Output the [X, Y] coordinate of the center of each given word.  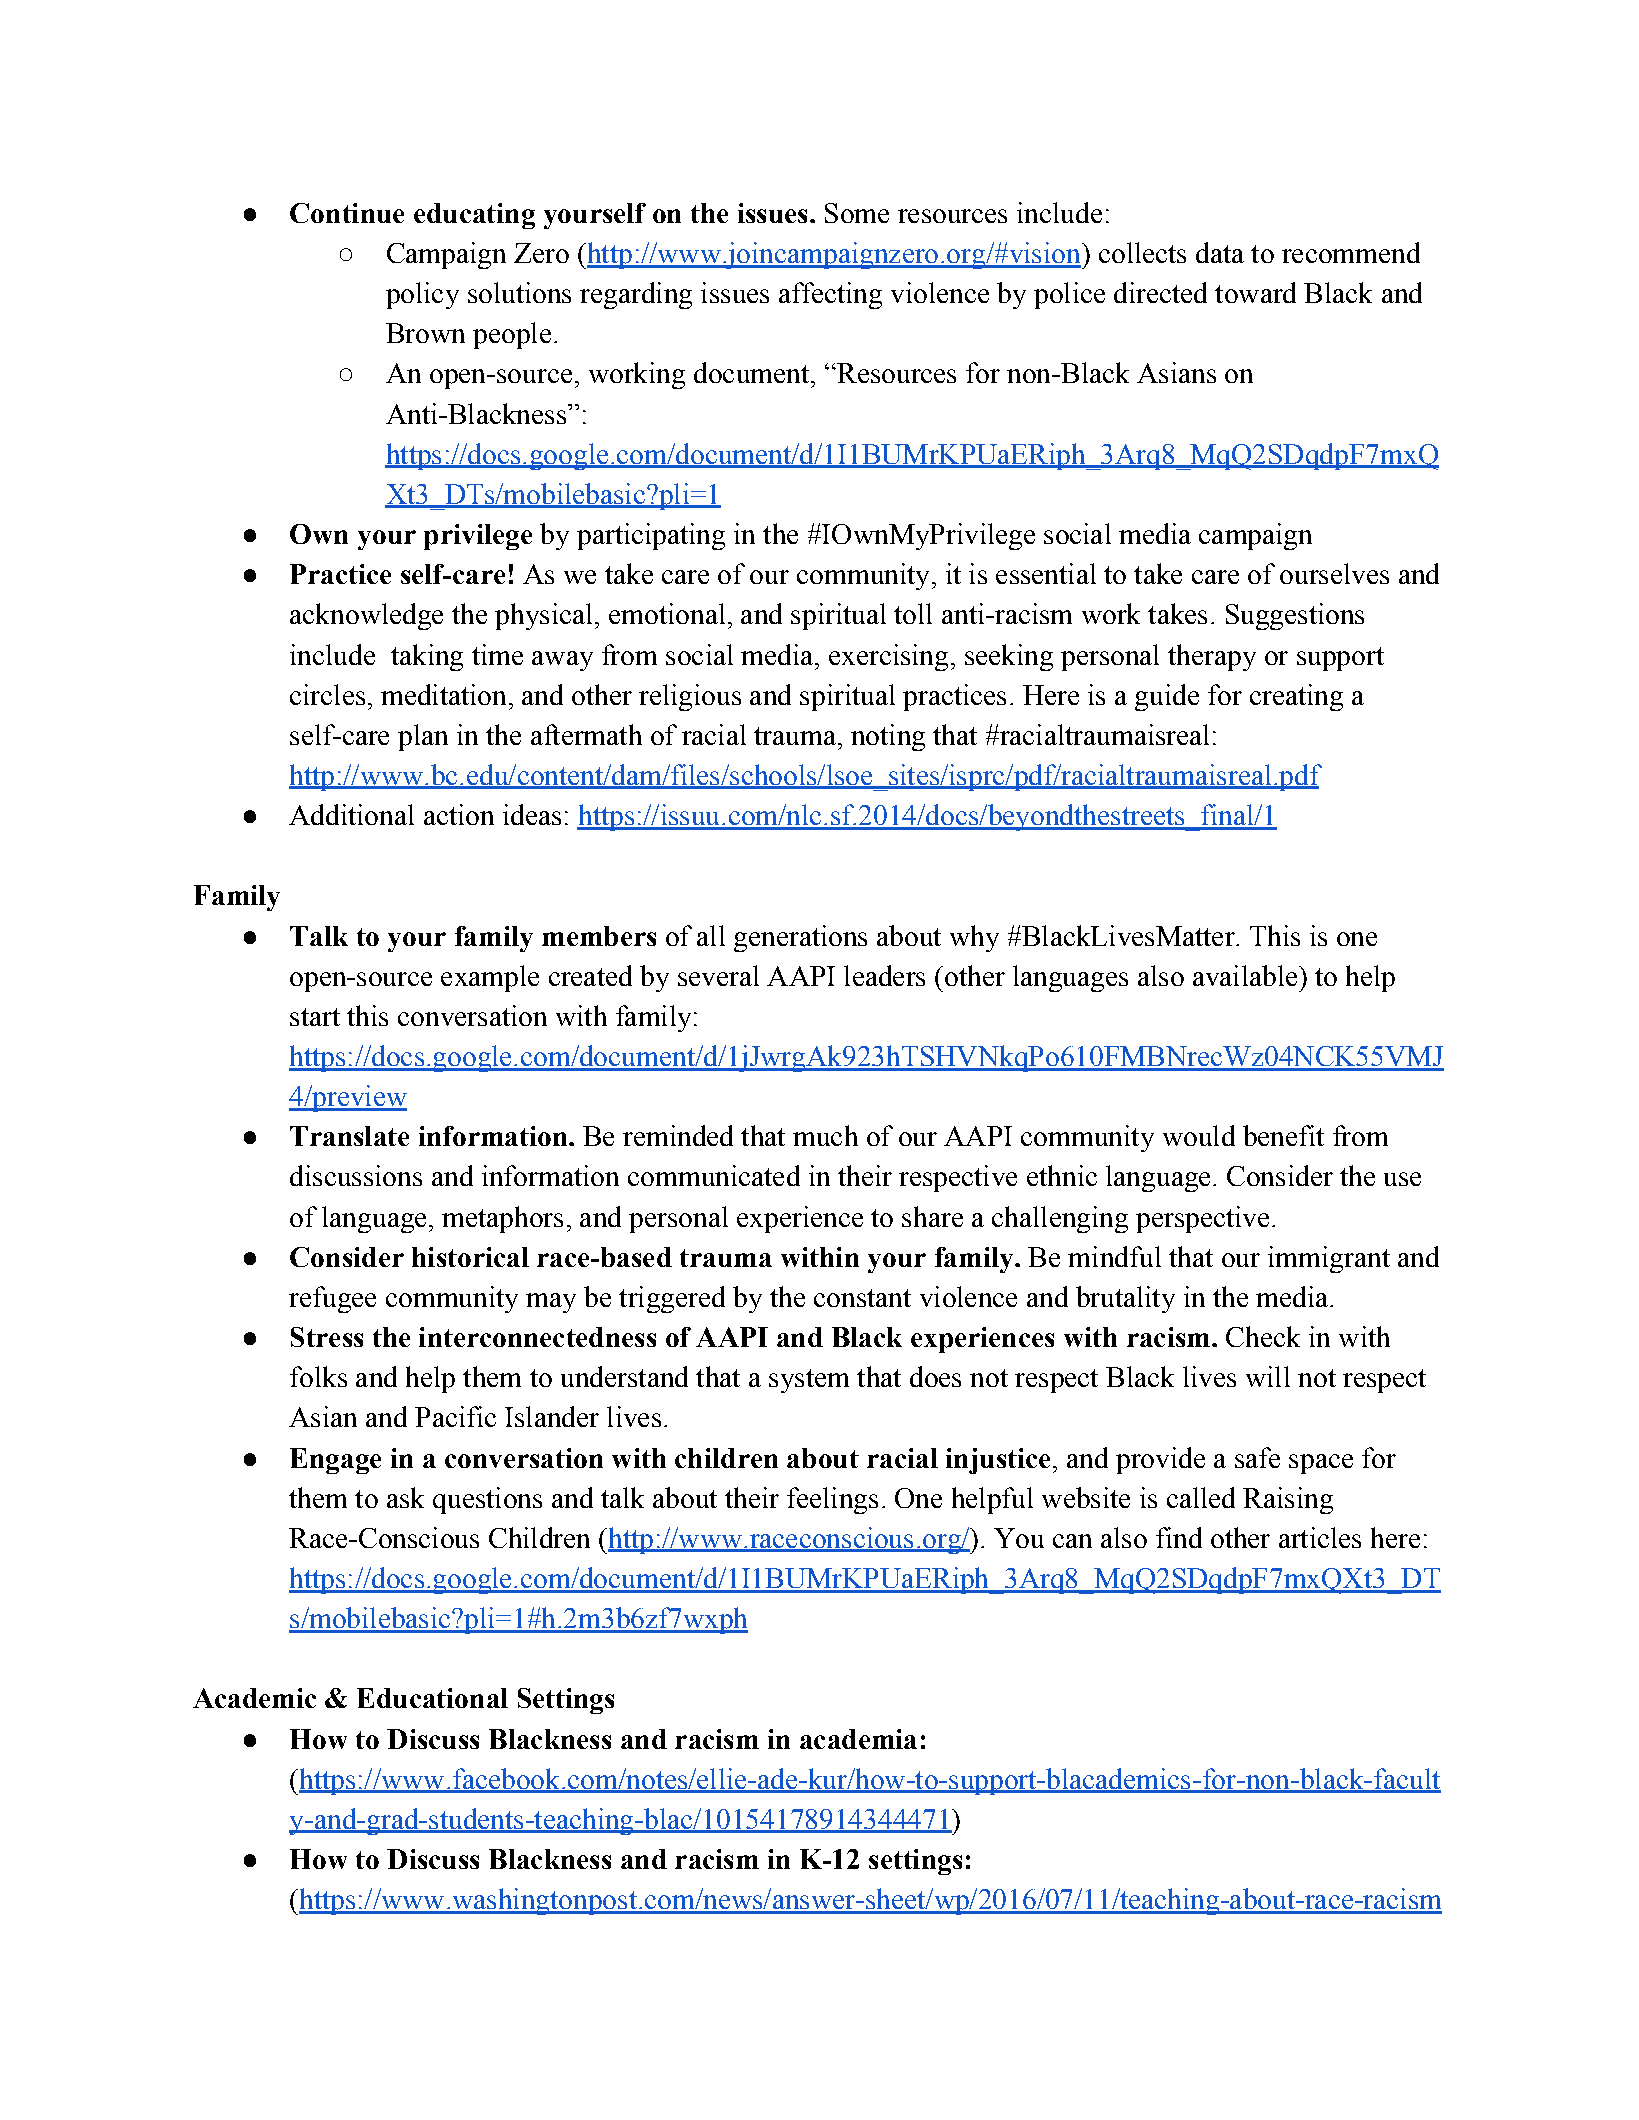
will [1268, 1376]
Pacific [455, 1416]
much [825, 1135]
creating [1296, 697]
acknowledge [366, 616]
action [459, 814]
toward [1255, 292]
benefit [1283, 1135]
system [809, 1381]
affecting [830, 295]
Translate [349, 1136]
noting [888, 737]
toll [913, 613]
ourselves [1334, 573]
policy [422, 295]
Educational [432, 1698]
